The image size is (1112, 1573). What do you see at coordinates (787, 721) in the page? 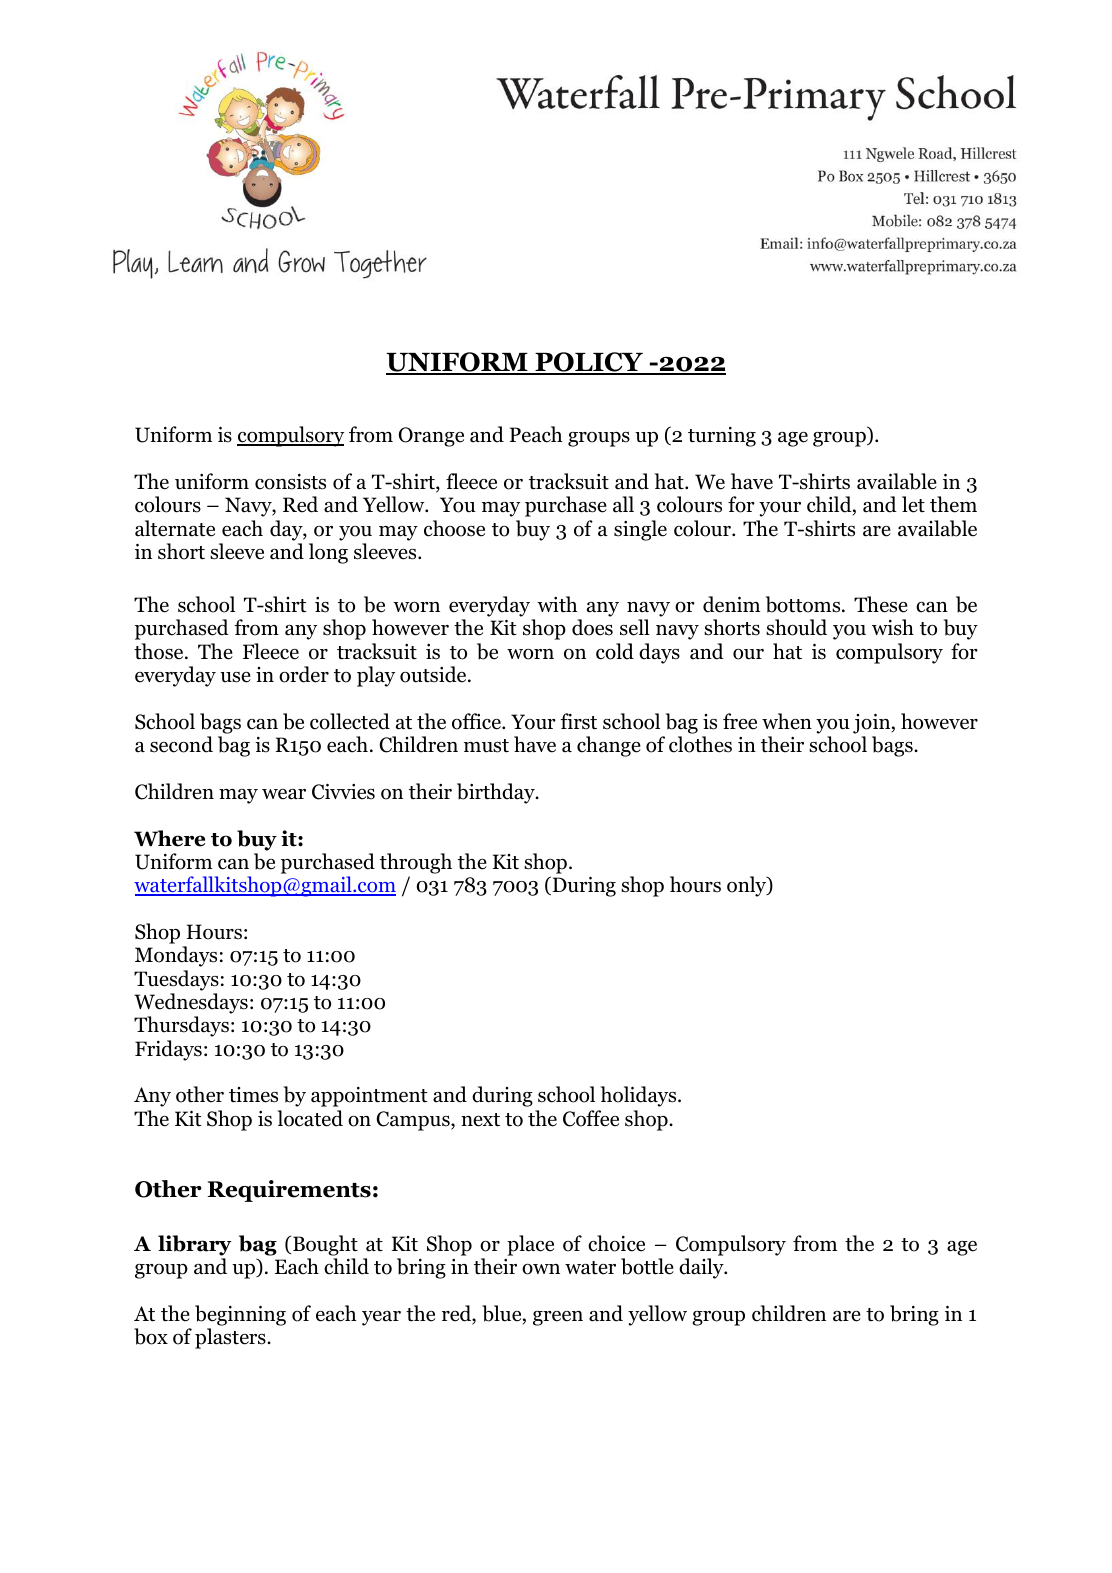
I see `when` at bounding box center [787, 721].
